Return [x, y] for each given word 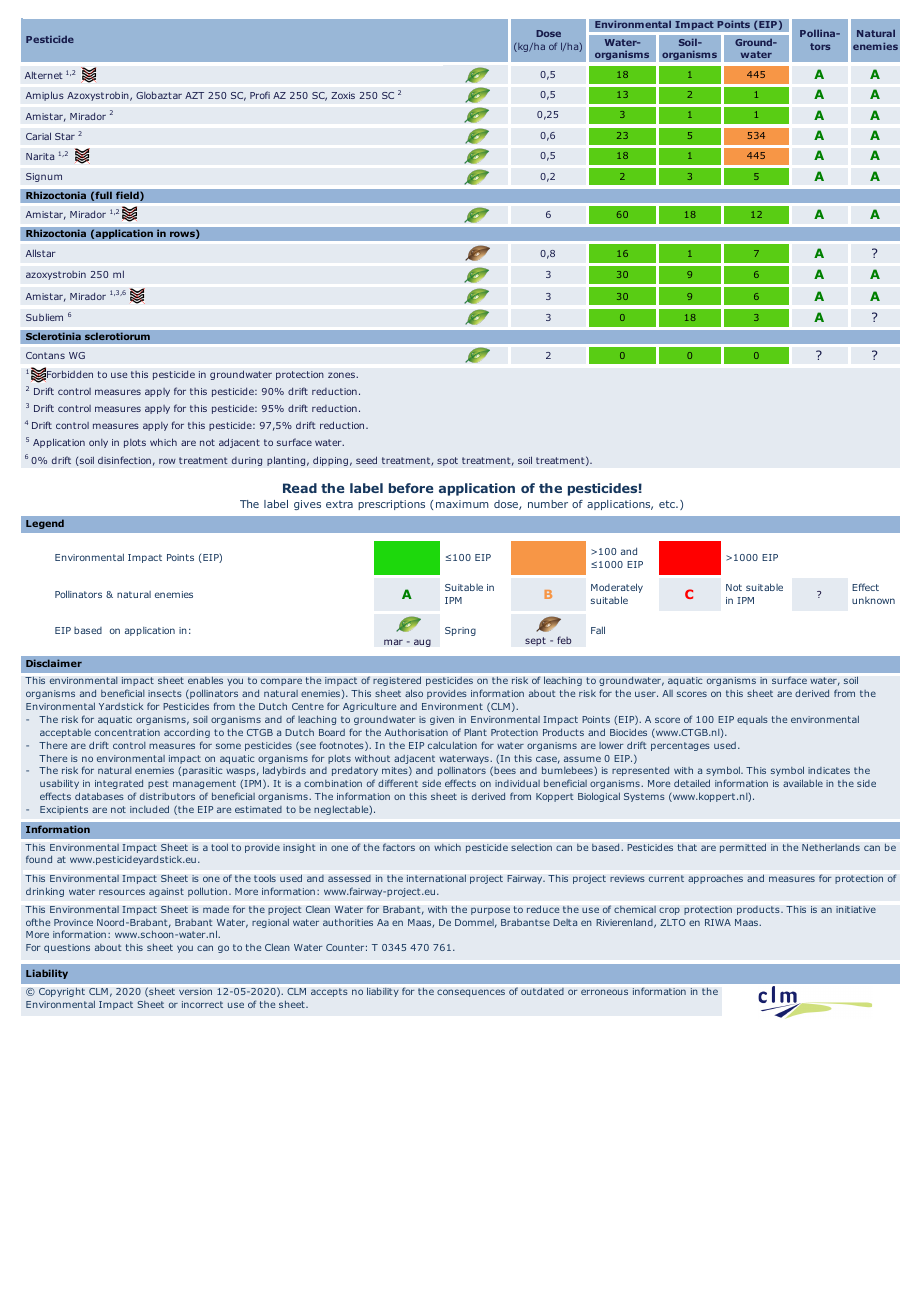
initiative [856, 909]
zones [342, 375]
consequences [471, 993]
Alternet [44, 75]
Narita [40, 156]
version [195, 991]
